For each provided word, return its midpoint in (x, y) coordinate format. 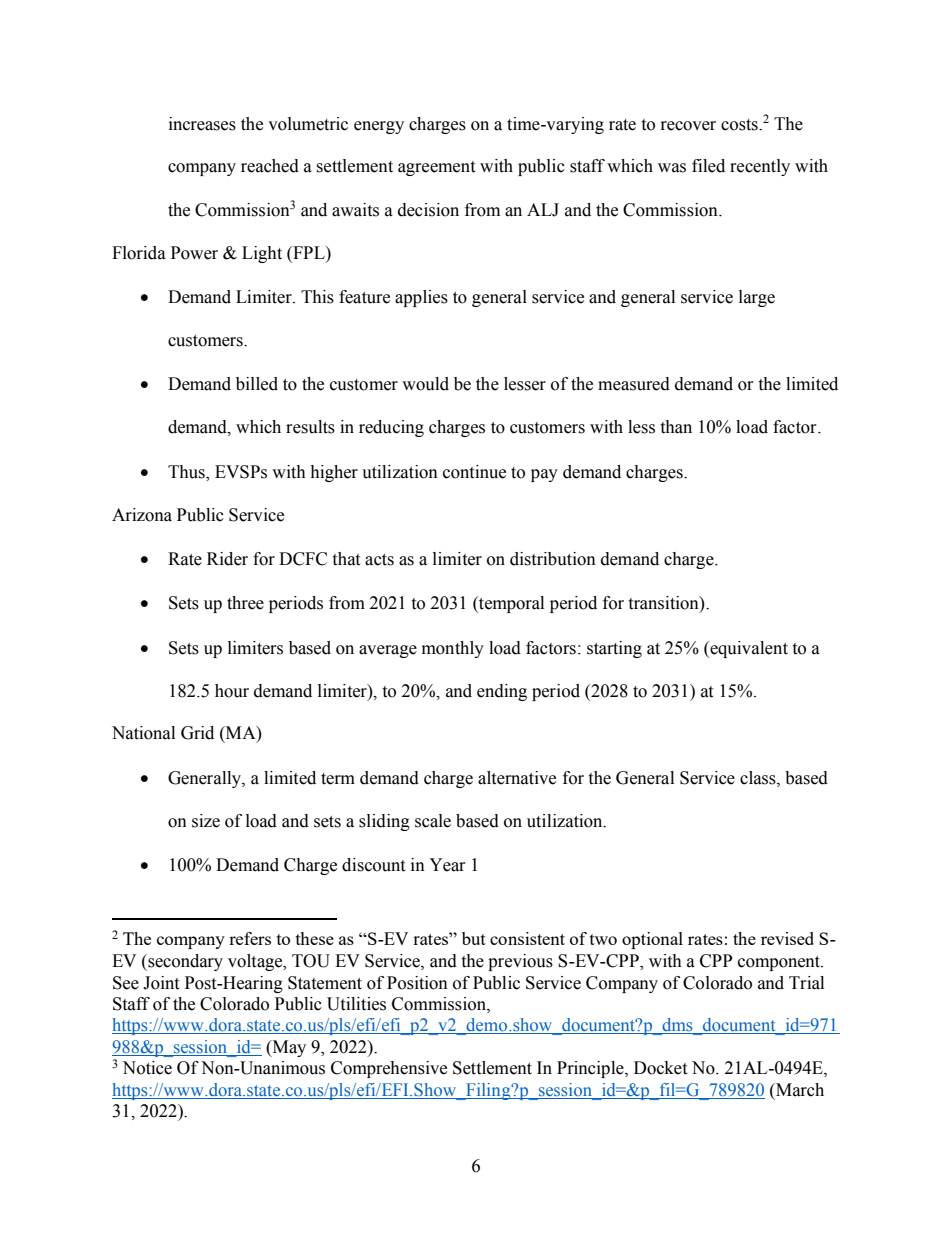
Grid (197, 733)
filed (708, 166)
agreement (436, 168)
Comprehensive (389, 1069)
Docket (660, 1068)
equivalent (748, 649)
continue (474, 472)
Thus (187, 472)
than (676, 427)
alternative (517, 778)
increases (202, 124)
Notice (147, 1068)
